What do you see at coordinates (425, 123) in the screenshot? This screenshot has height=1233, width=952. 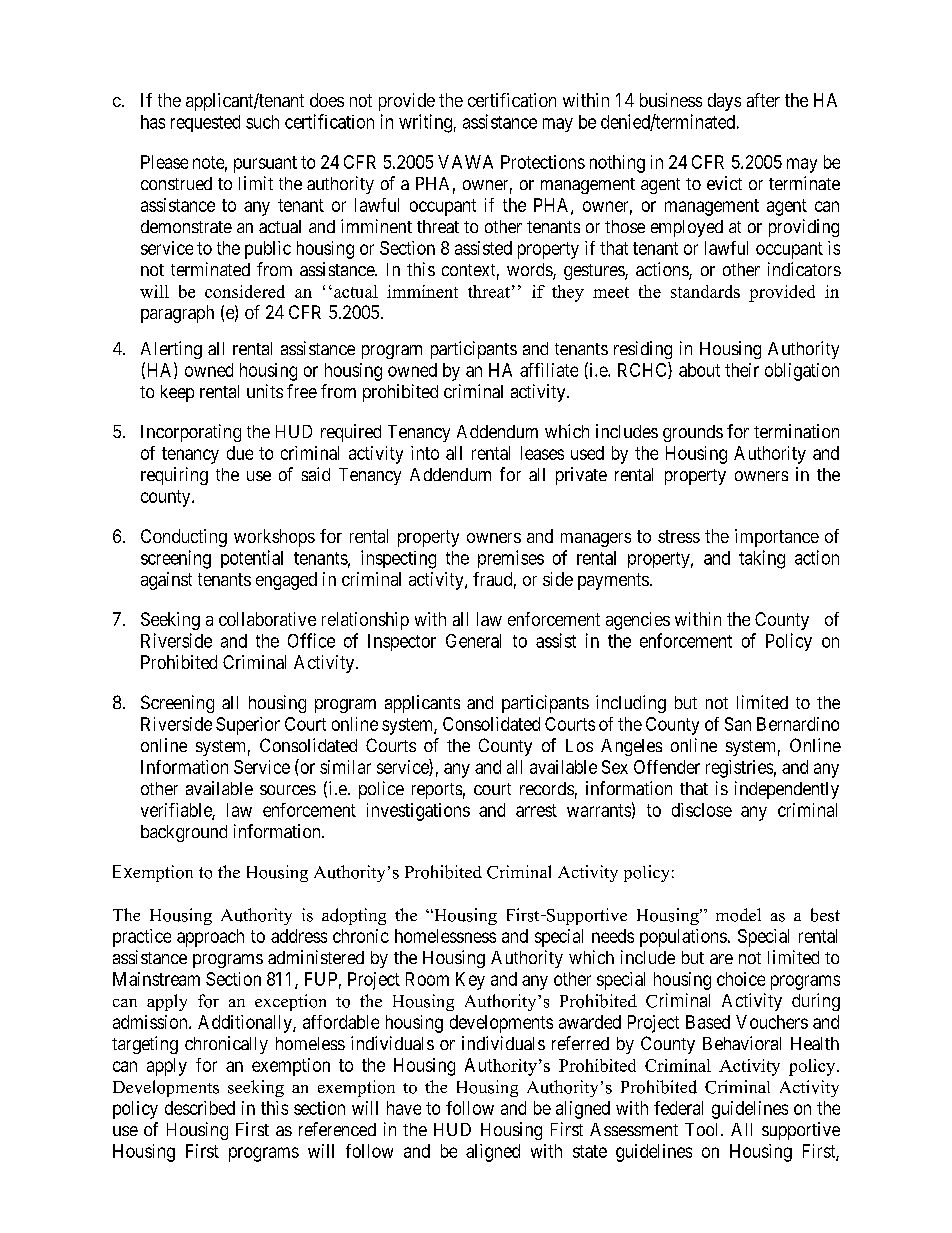 I see `writing` at bounding box center [425, 123].
